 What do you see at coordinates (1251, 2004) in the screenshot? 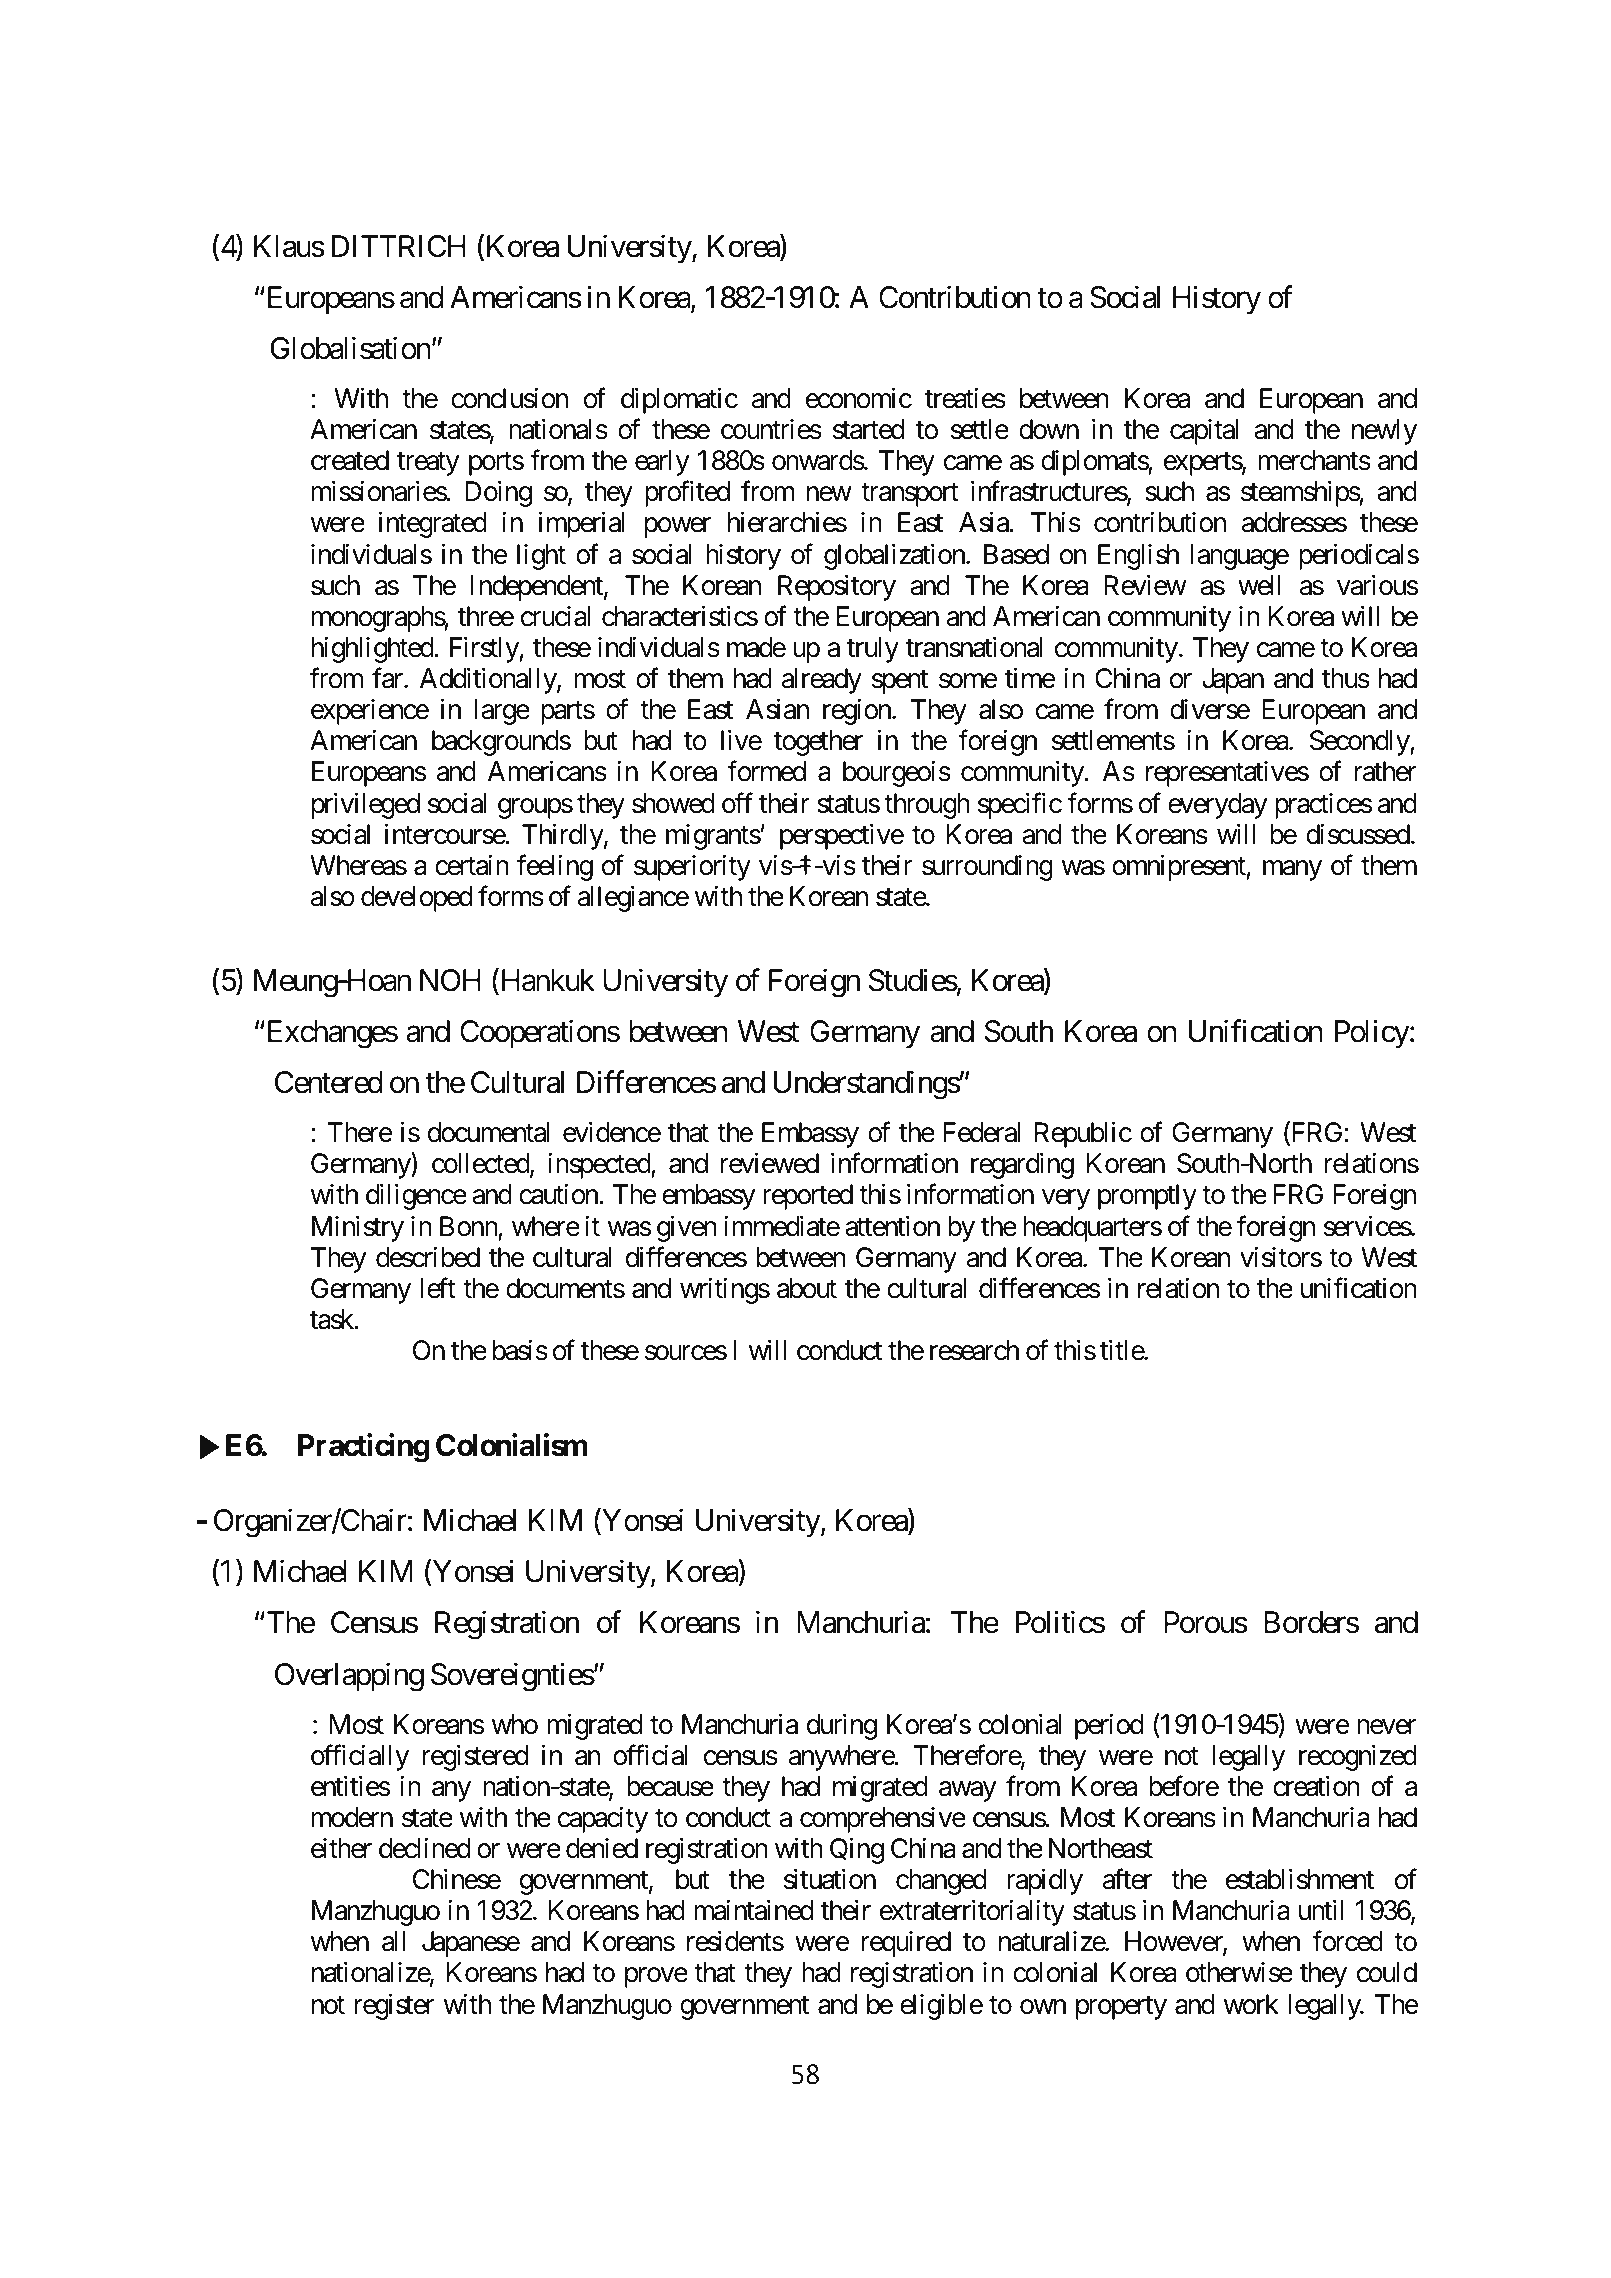
I see `work` at bounding box center [1251, 2004].
